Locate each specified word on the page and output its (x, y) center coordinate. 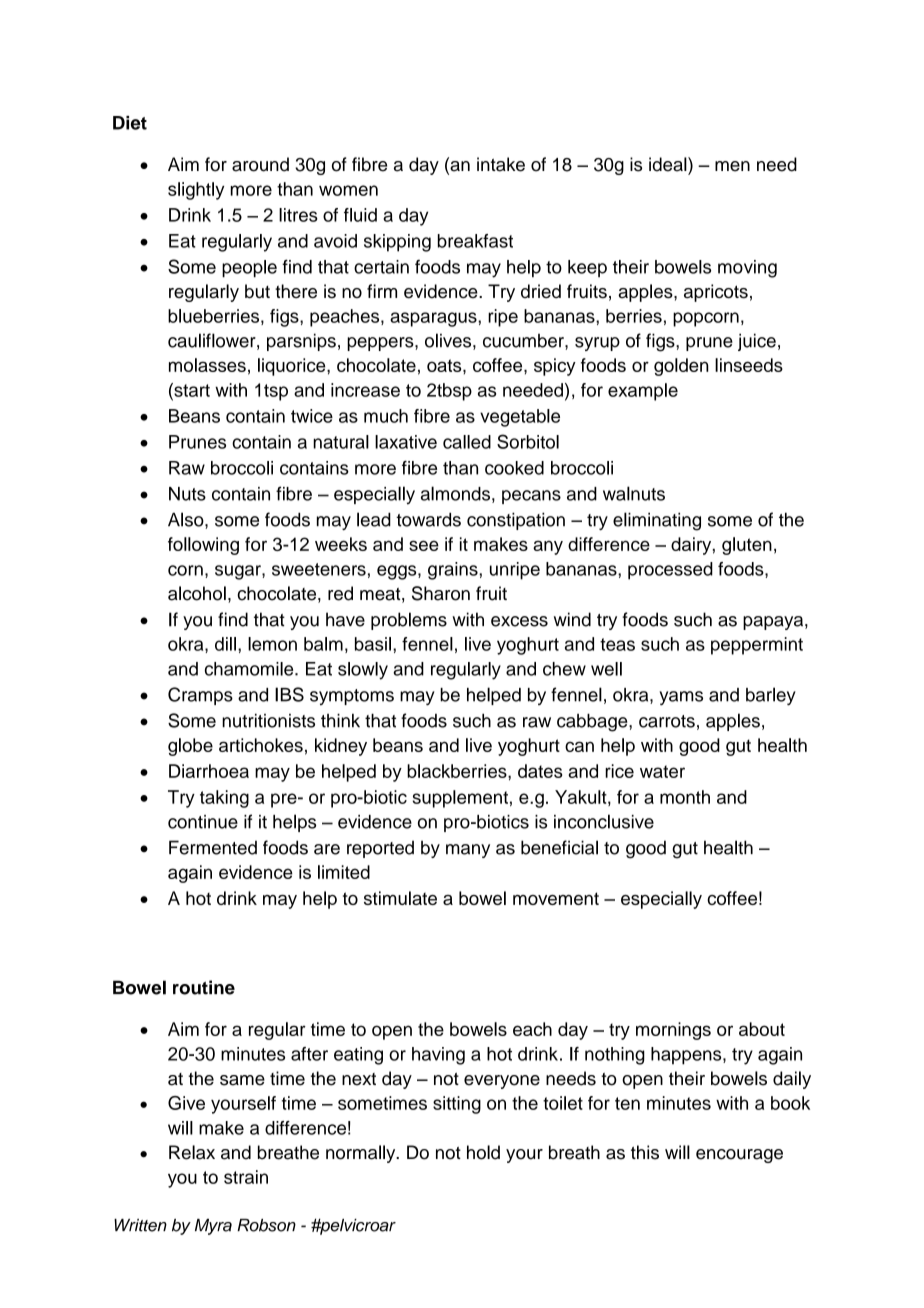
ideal (669, 164)
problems (409, 621)
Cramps (200, 696)
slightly (196, 191)
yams (681, 698)
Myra (213, 1227)
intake (501, 164)
